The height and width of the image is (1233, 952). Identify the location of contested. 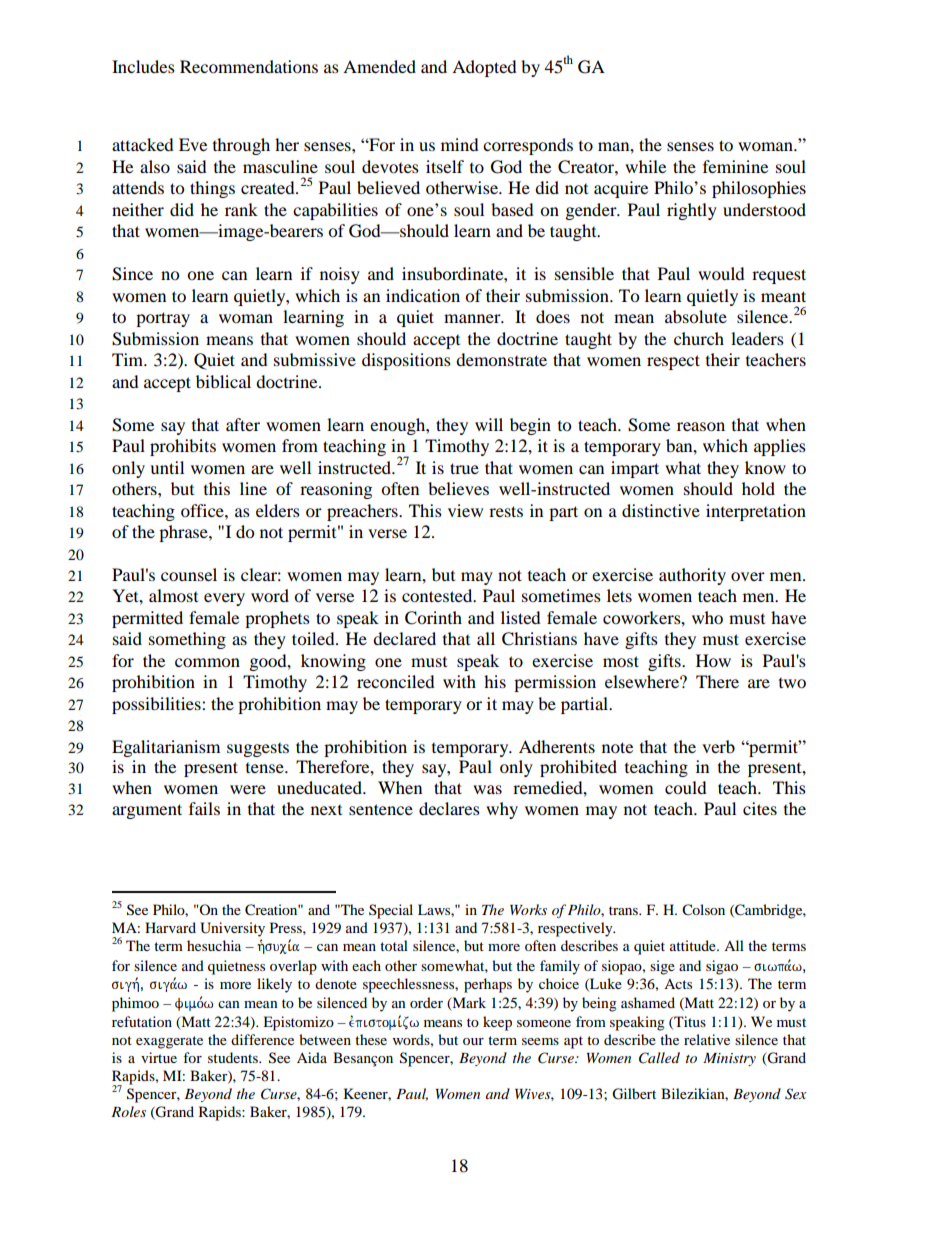
(438, 595).
